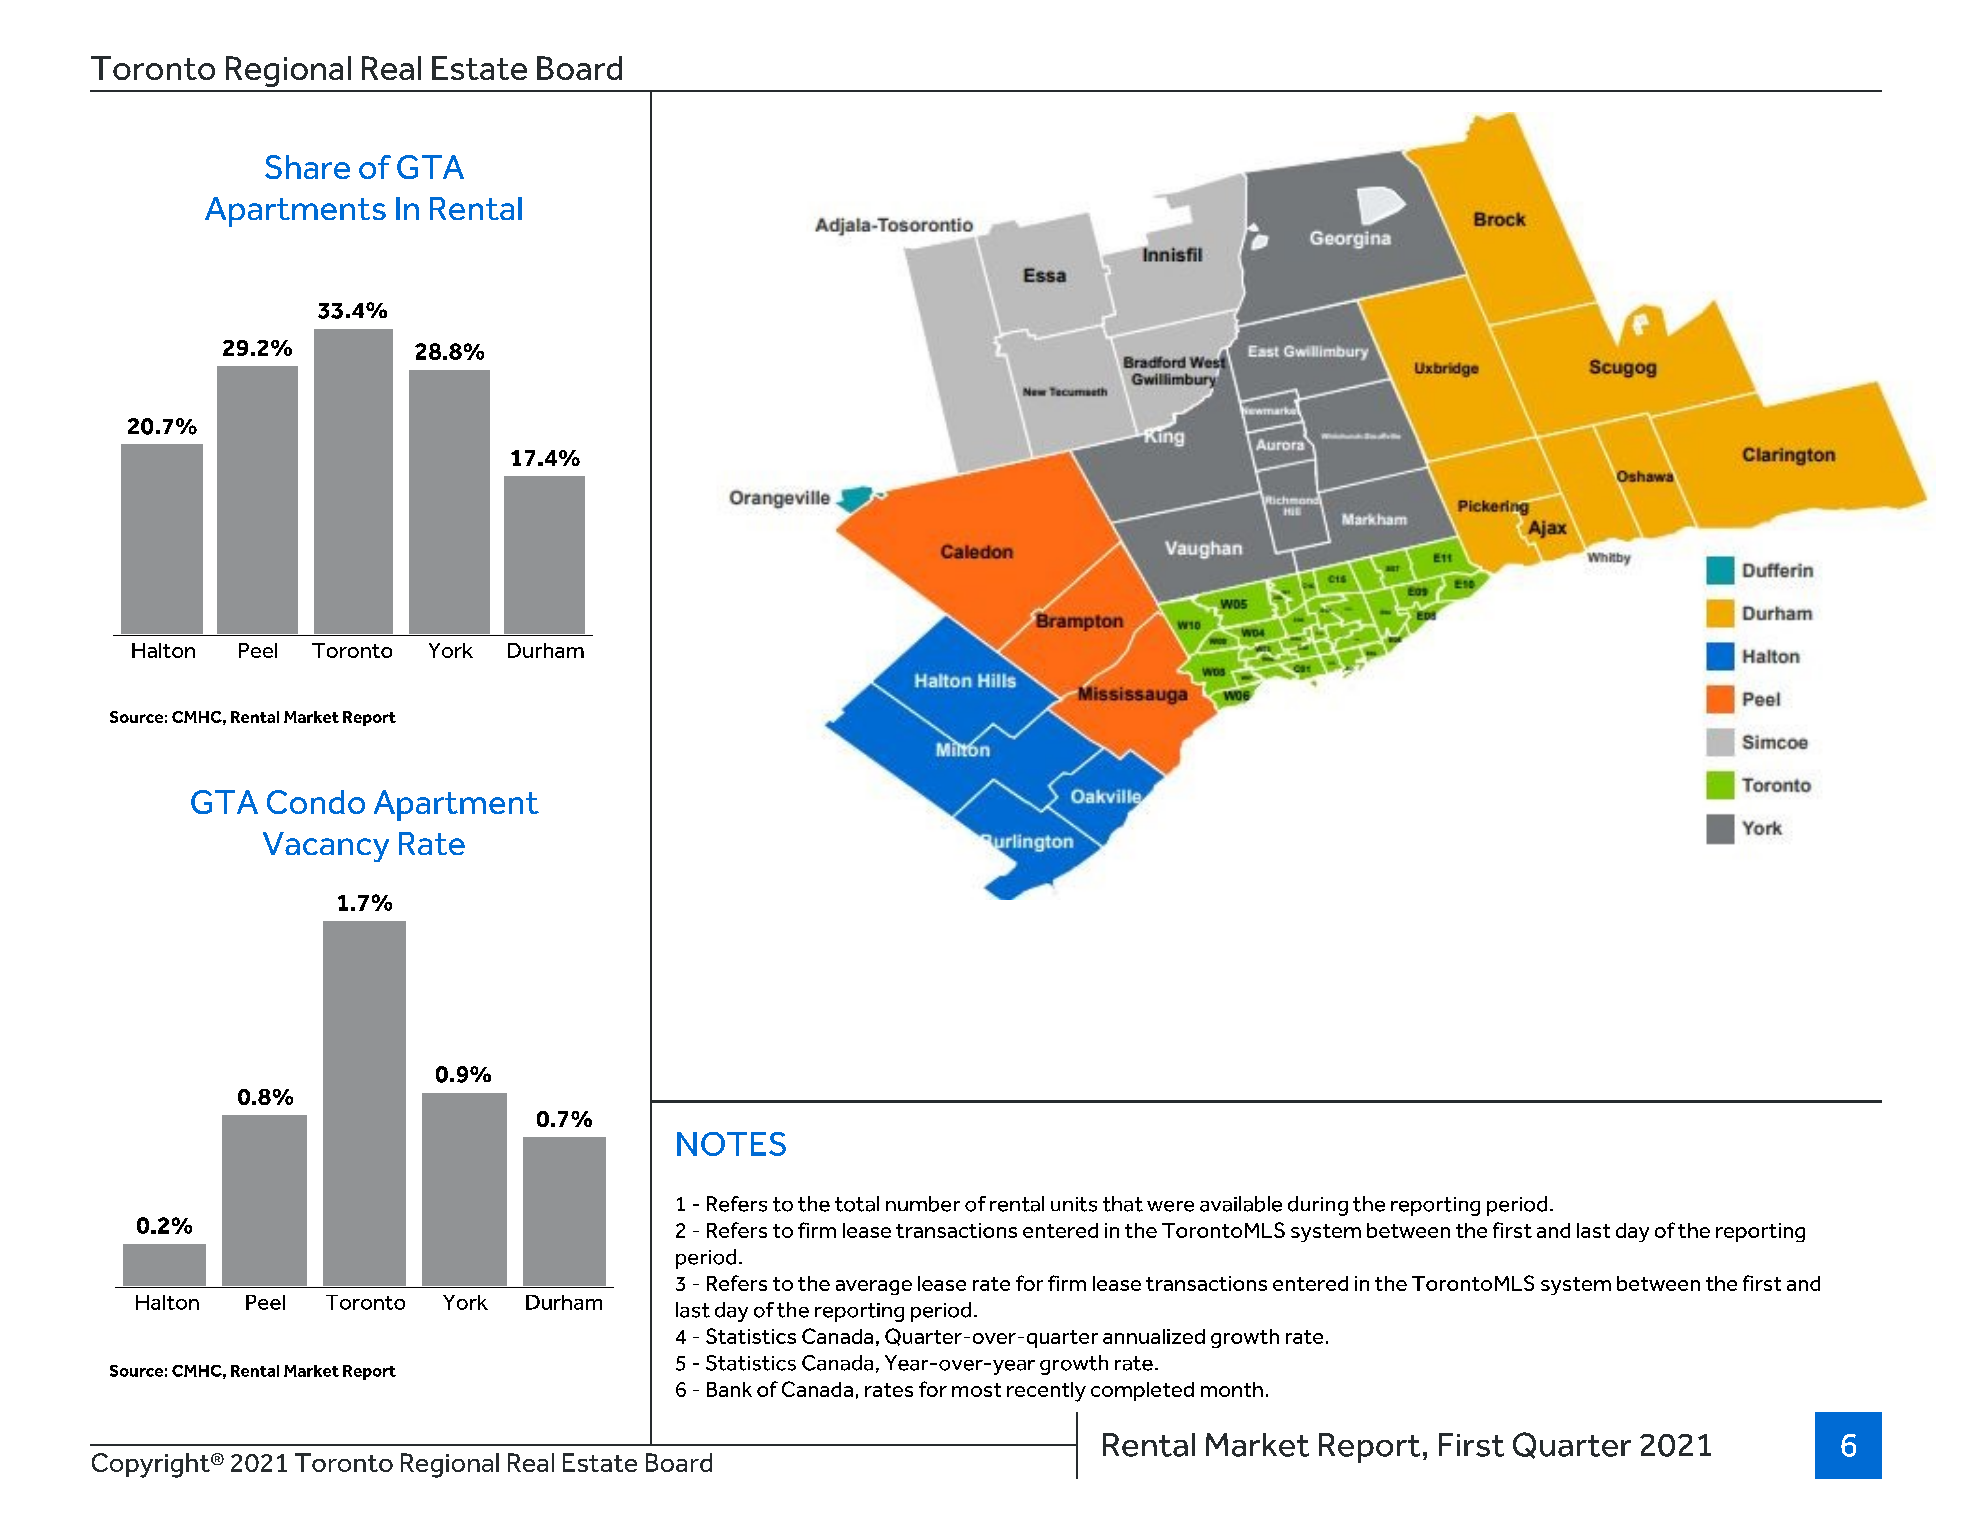 The image size is (1972, 1524). I want to click on Condo, so click(316, 802).
